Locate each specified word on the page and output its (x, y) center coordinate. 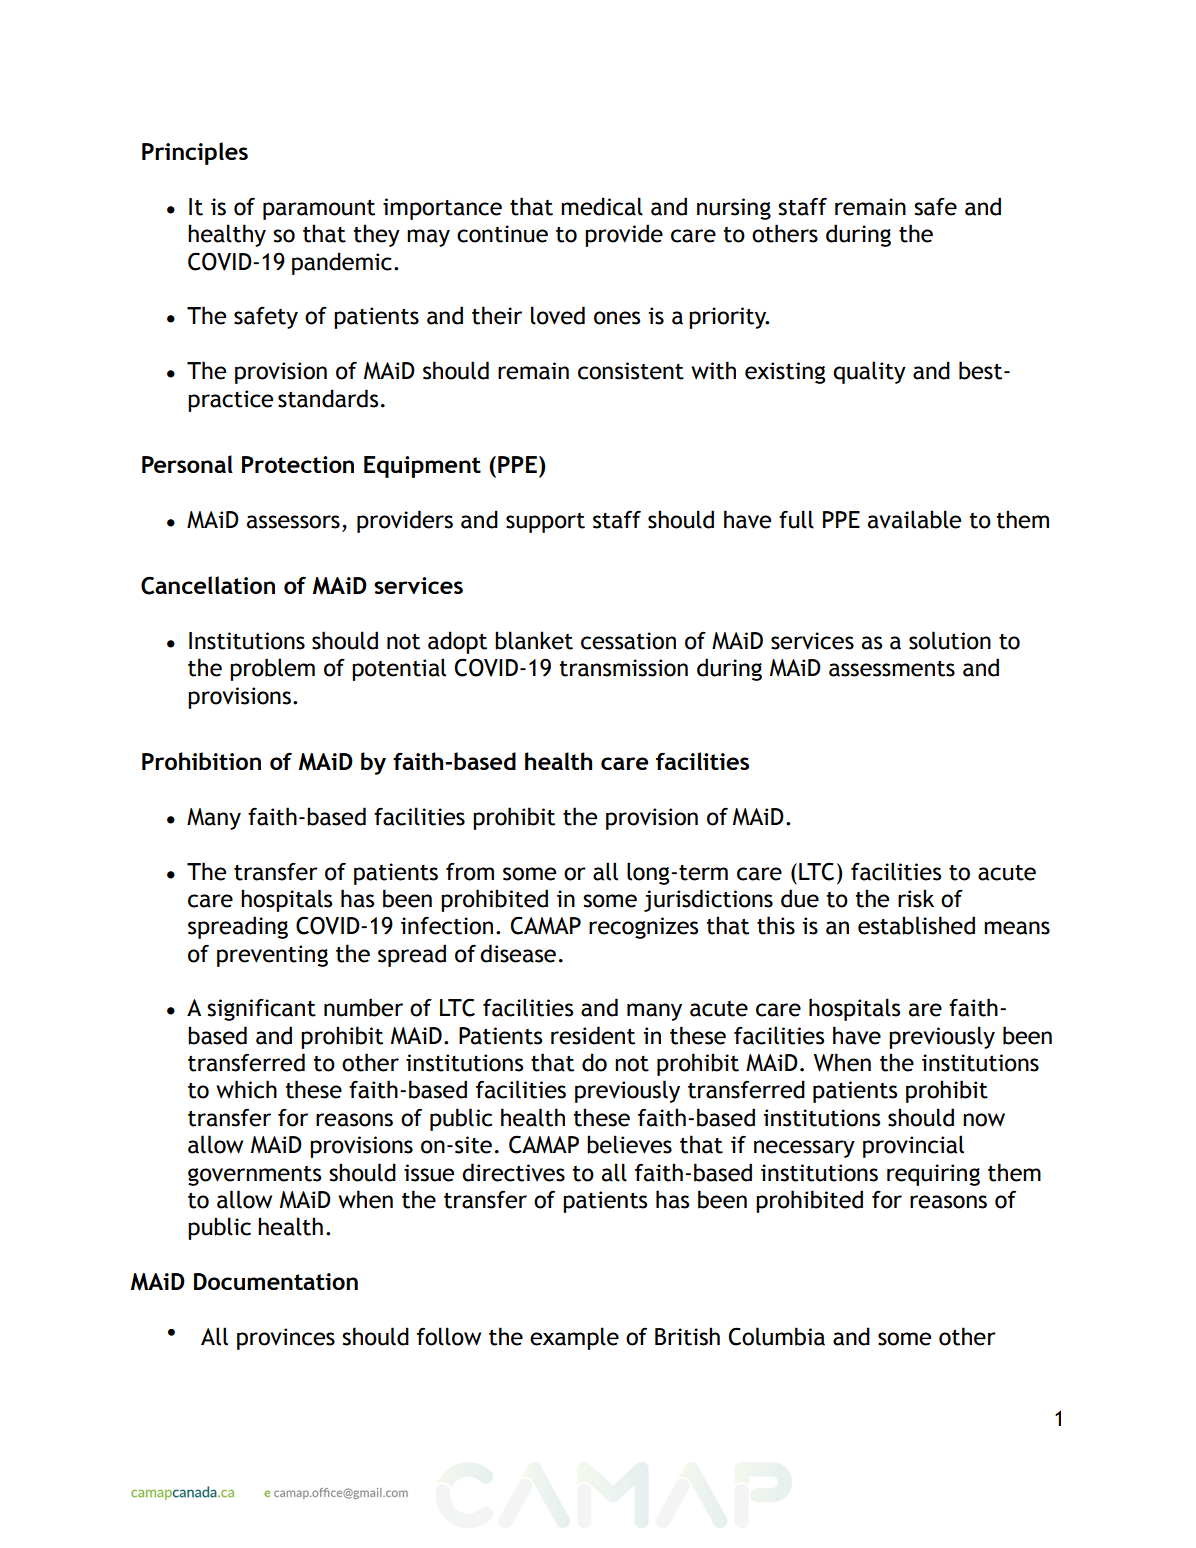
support (545, 523)
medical (602, 206)
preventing (272, 956)
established (916, 925)
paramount (319, 210)
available (914, 519)
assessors (293, 522)
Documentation (276, 1281)
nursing (734, 209)
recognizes (643, 928)
